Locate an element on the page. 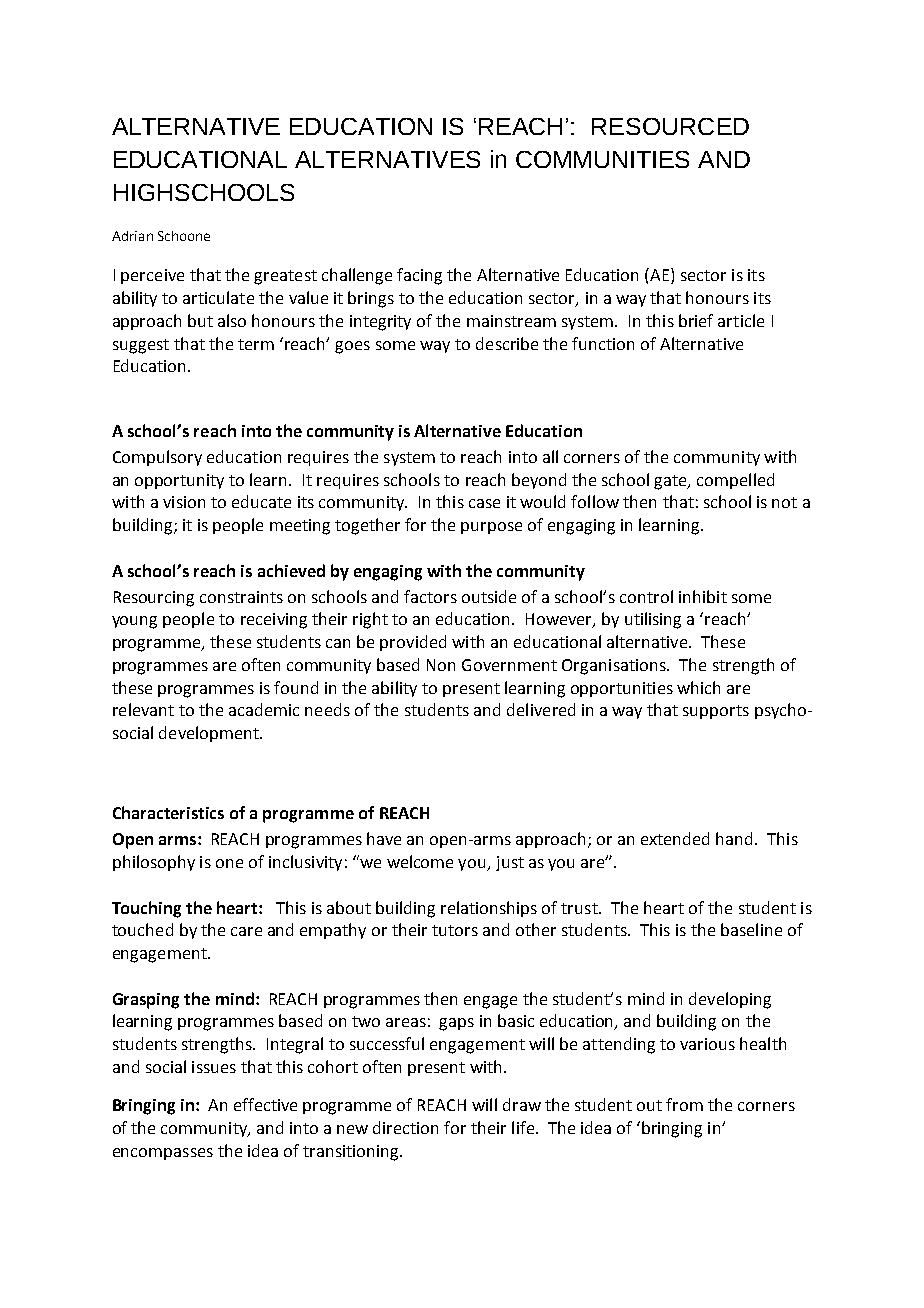 The height and width of the image is (1308, 924). term is located at coordinates (256, 344).
